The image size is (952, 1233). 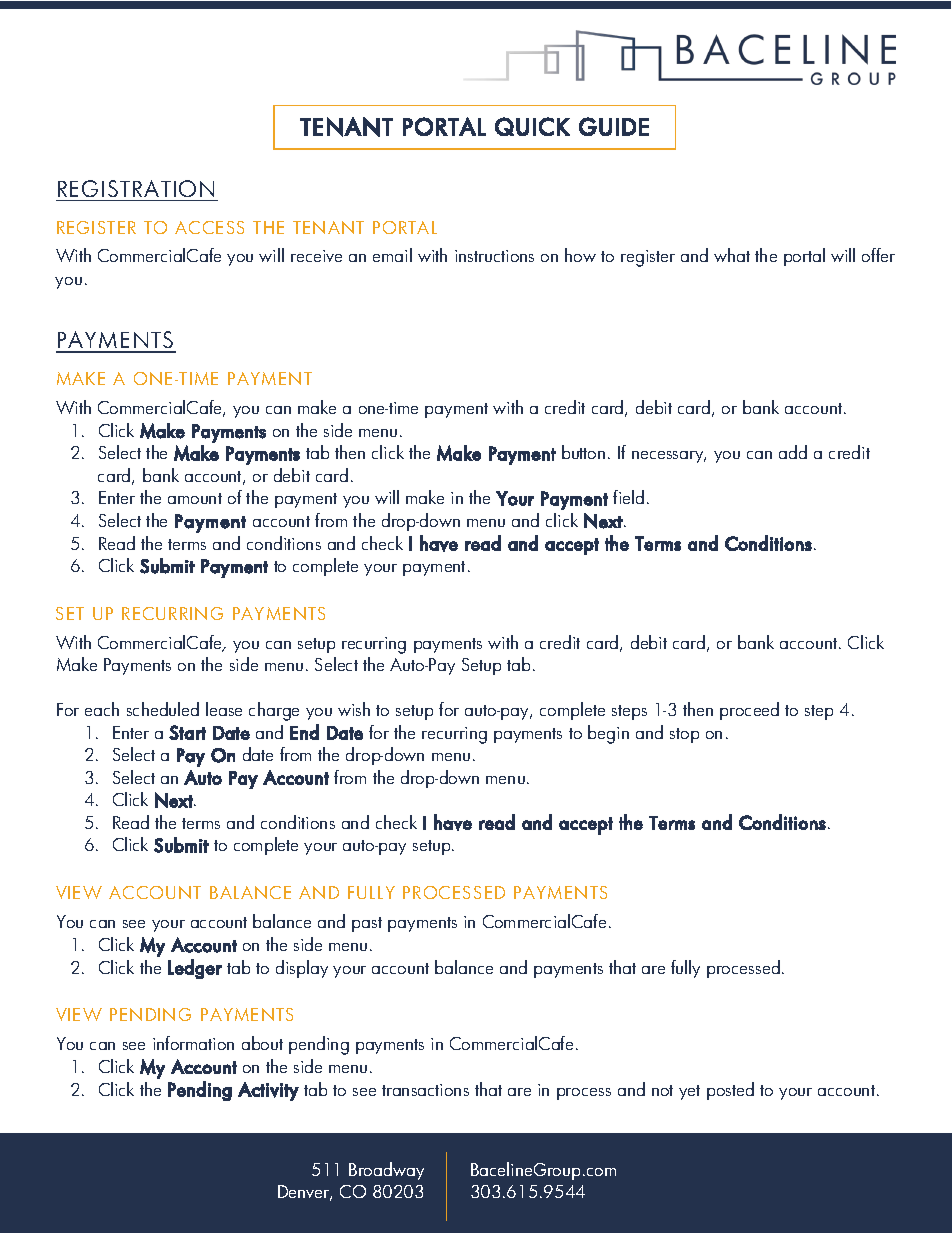 What do you see at coordinates (136, 188) in the screenshot?
I see `REGISTRATION` at bounding box center [136, 188].
